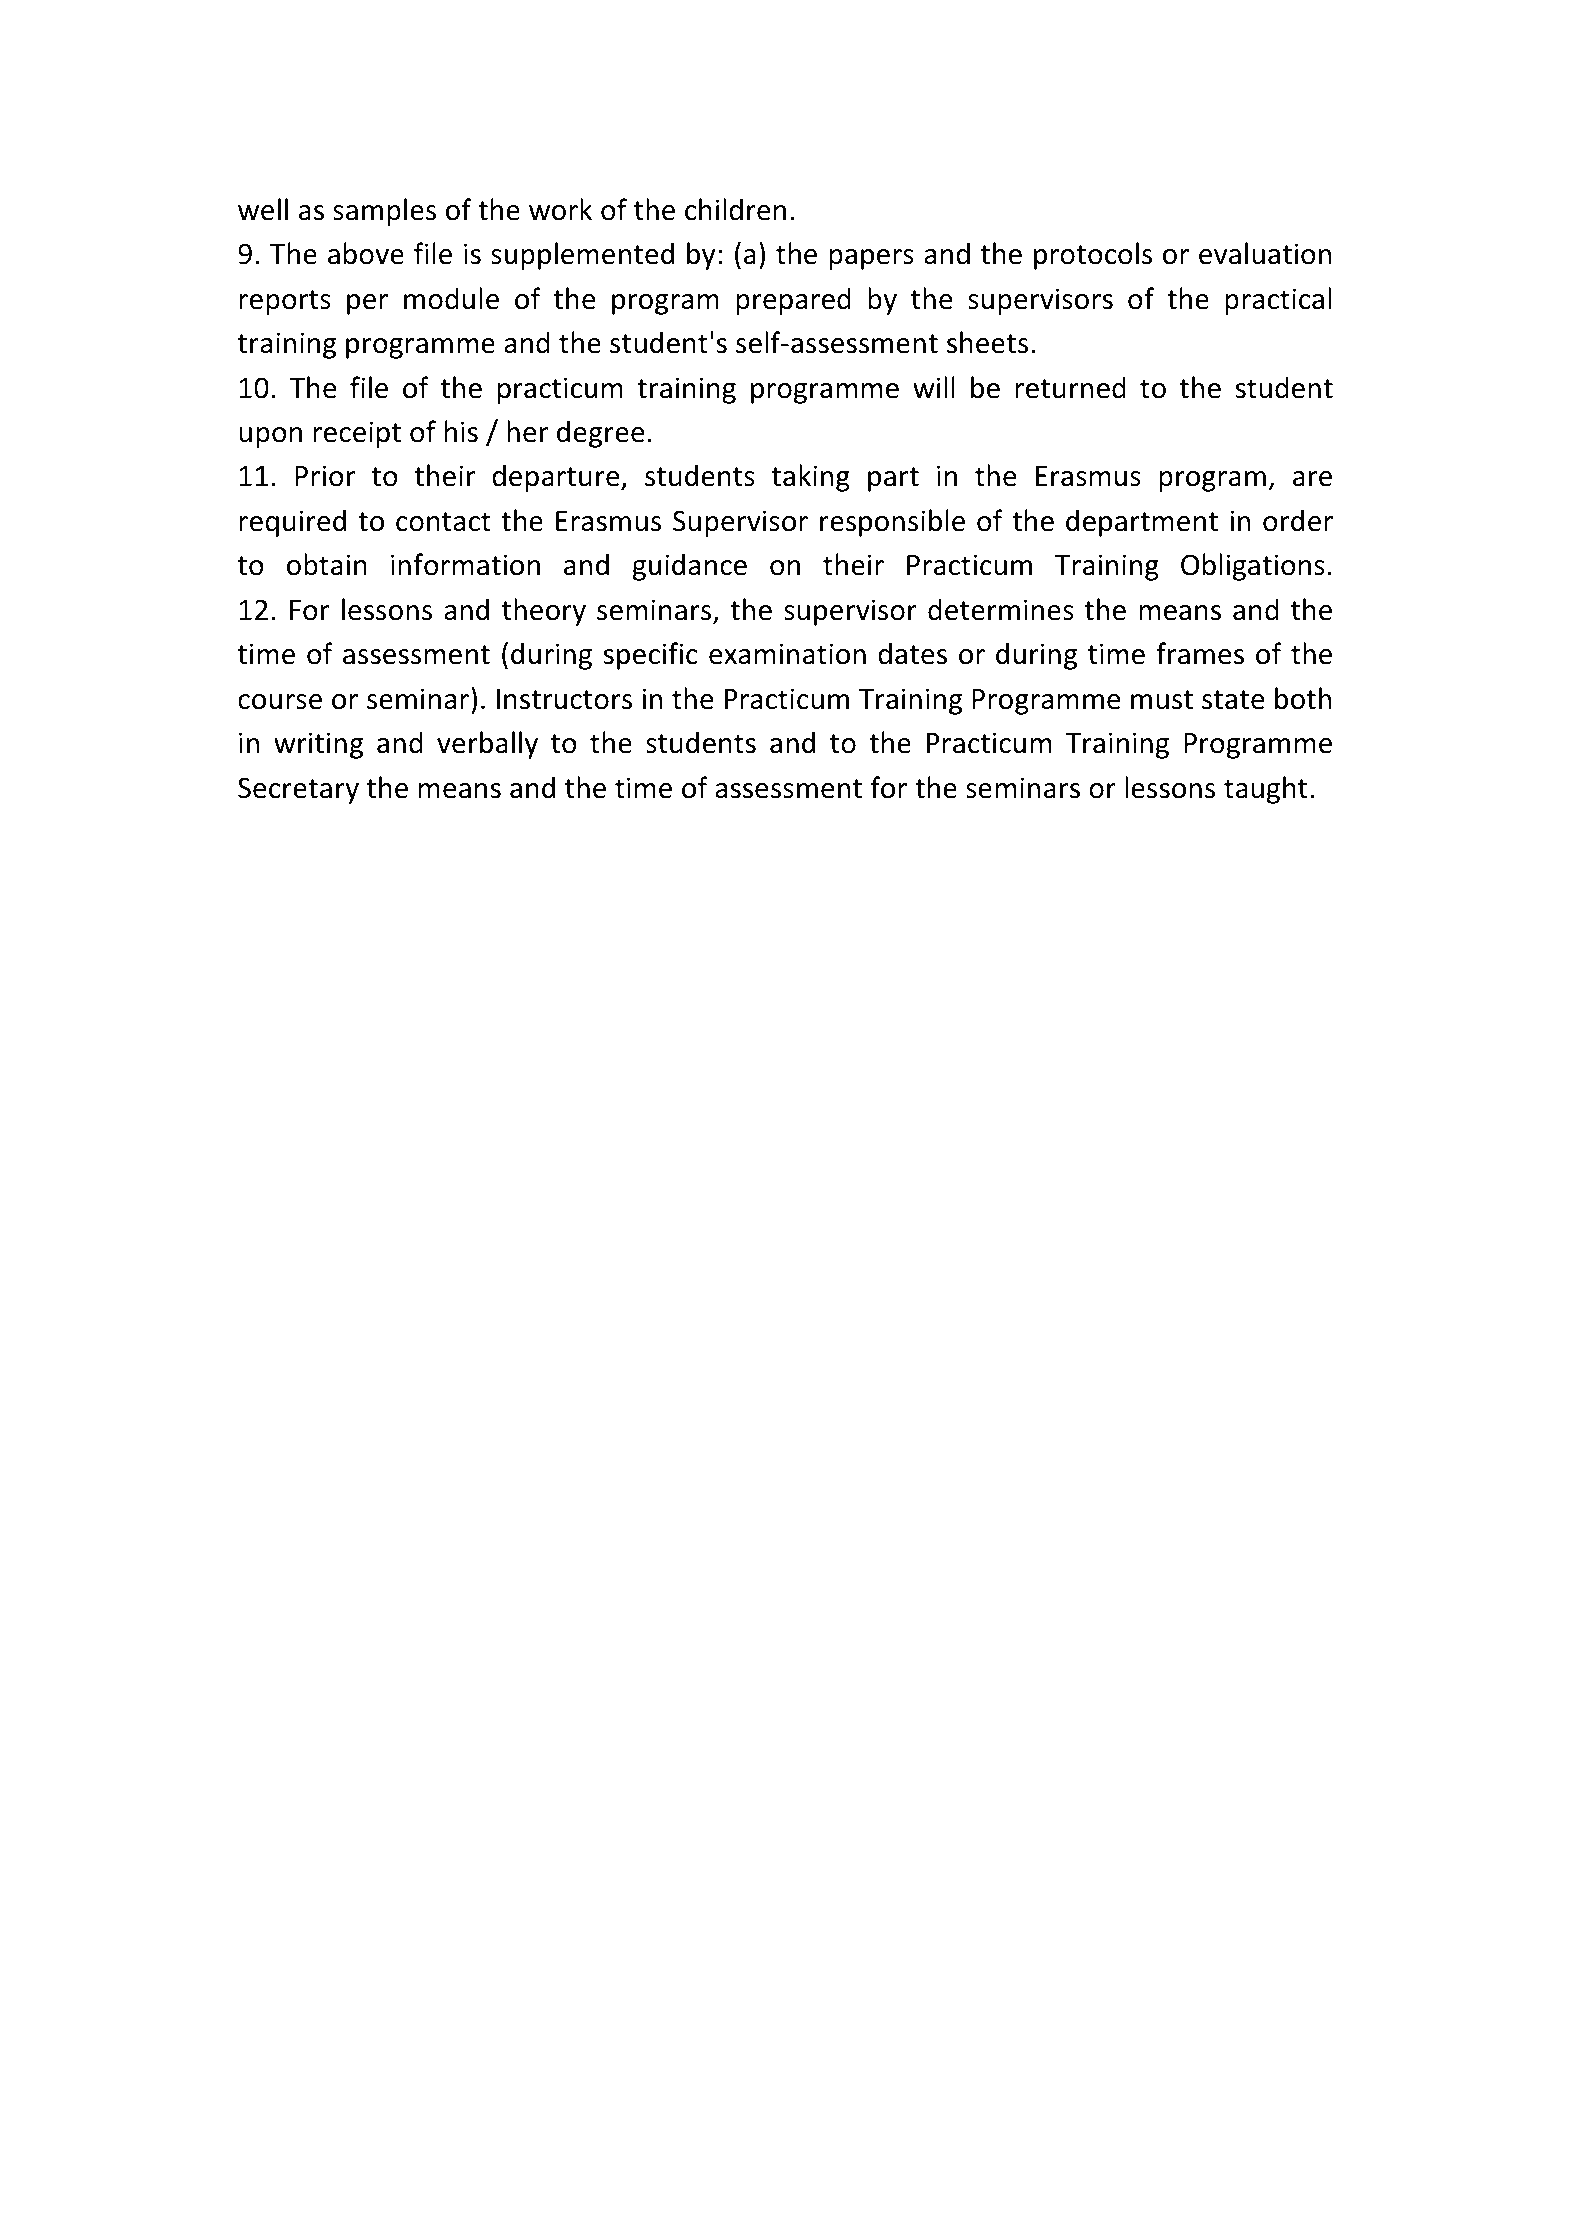 This document has width=1570, height=2222. I want to click on theory, so click(544, 612).
